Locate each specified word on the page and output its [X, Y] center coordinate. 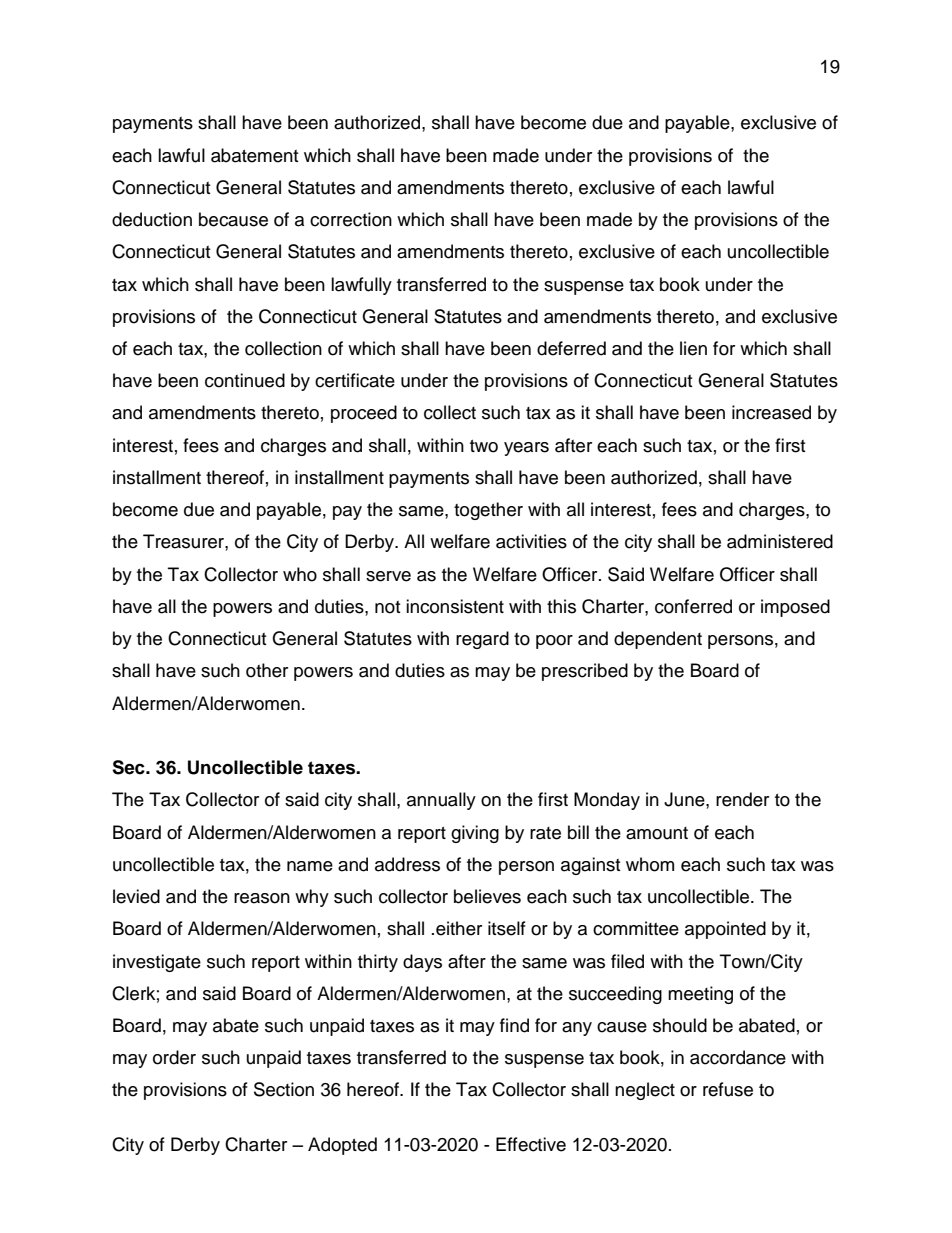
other [267, 670]
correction [351, 219]
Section [284, 1089]
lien [693, 348]
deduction [152, 219]
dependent [658, 640]
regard [482, 640]
